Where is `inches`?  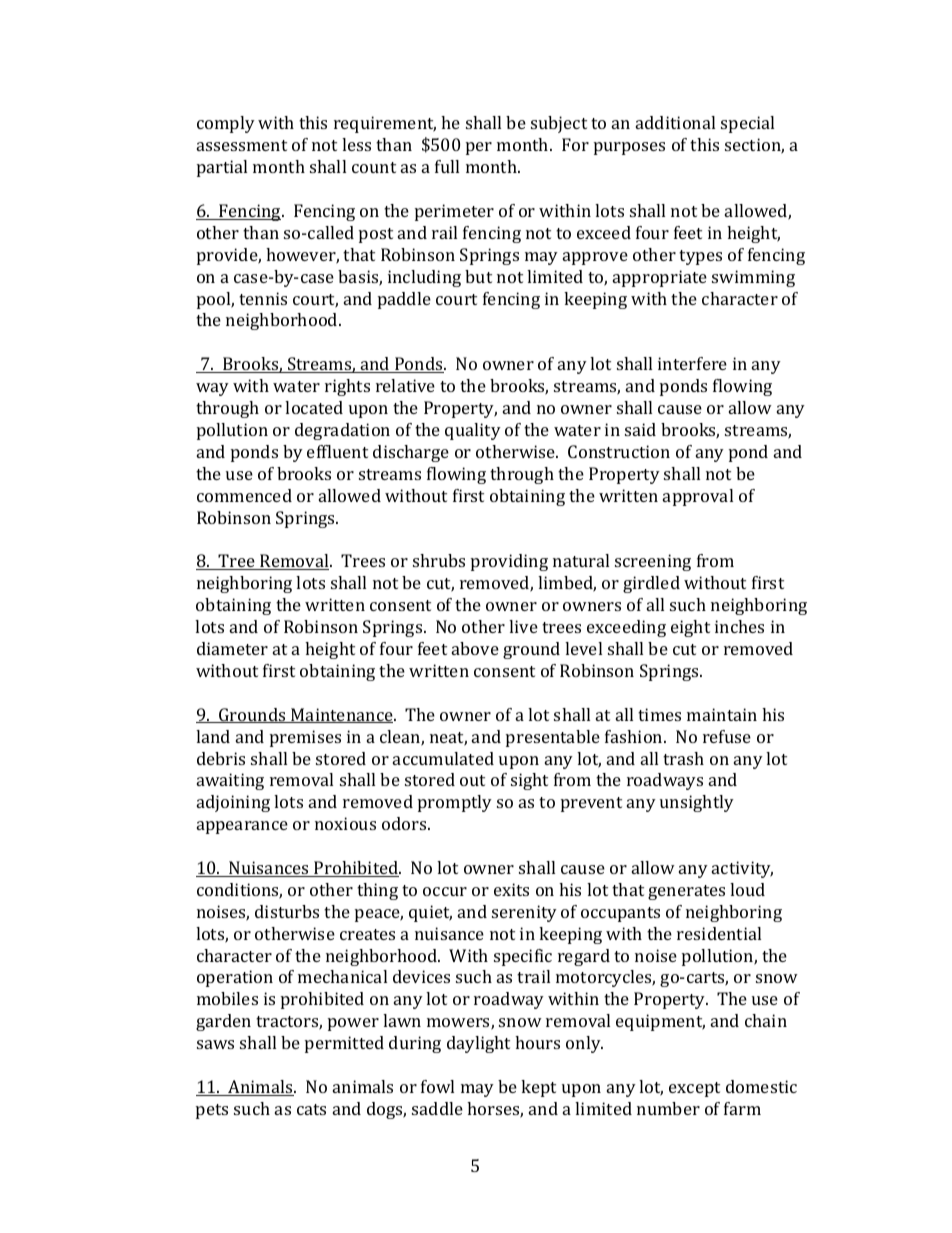 inches is located at coordinates (739, 626).
